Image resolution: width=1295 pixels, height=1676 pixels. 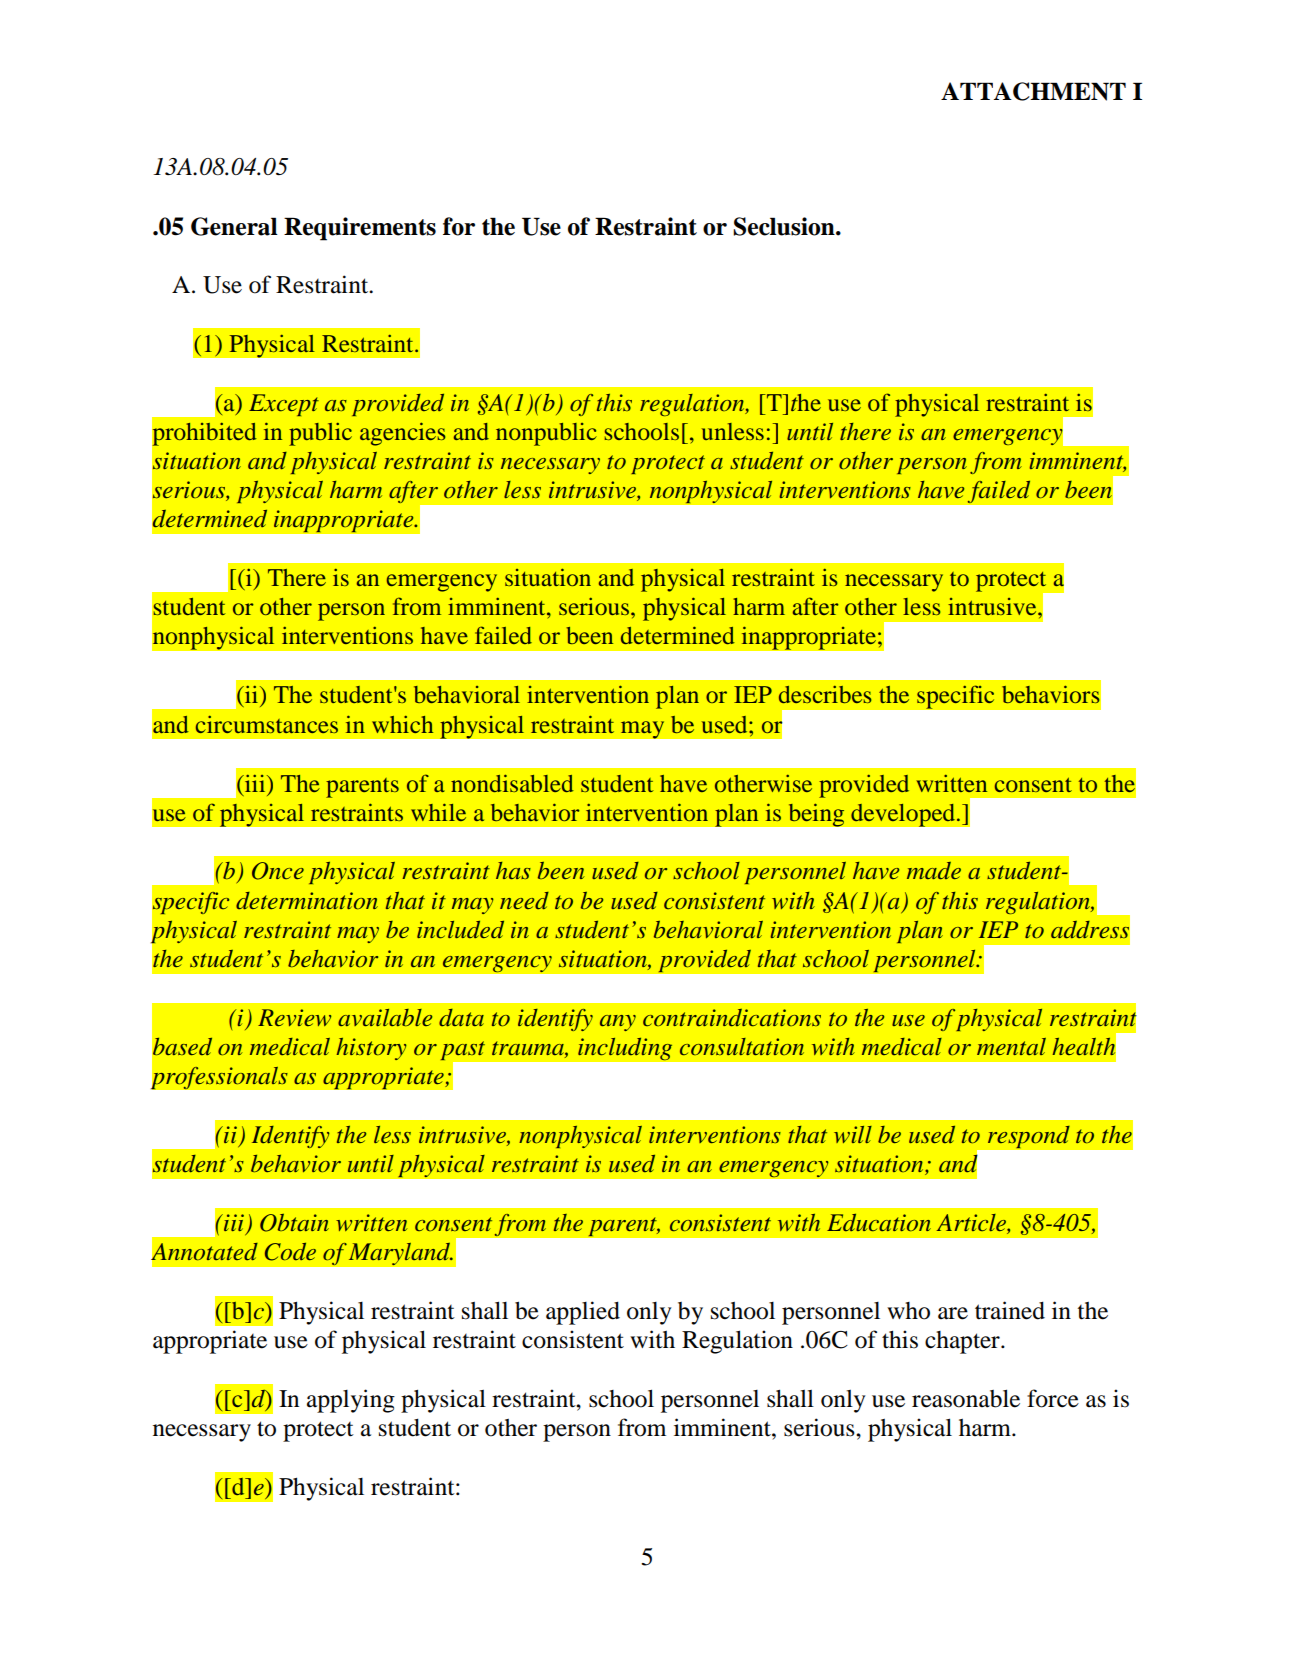 What do you see at coordinates (284, 405) in the screenshot?
I see `Except` at bounding box center [284, 405].
